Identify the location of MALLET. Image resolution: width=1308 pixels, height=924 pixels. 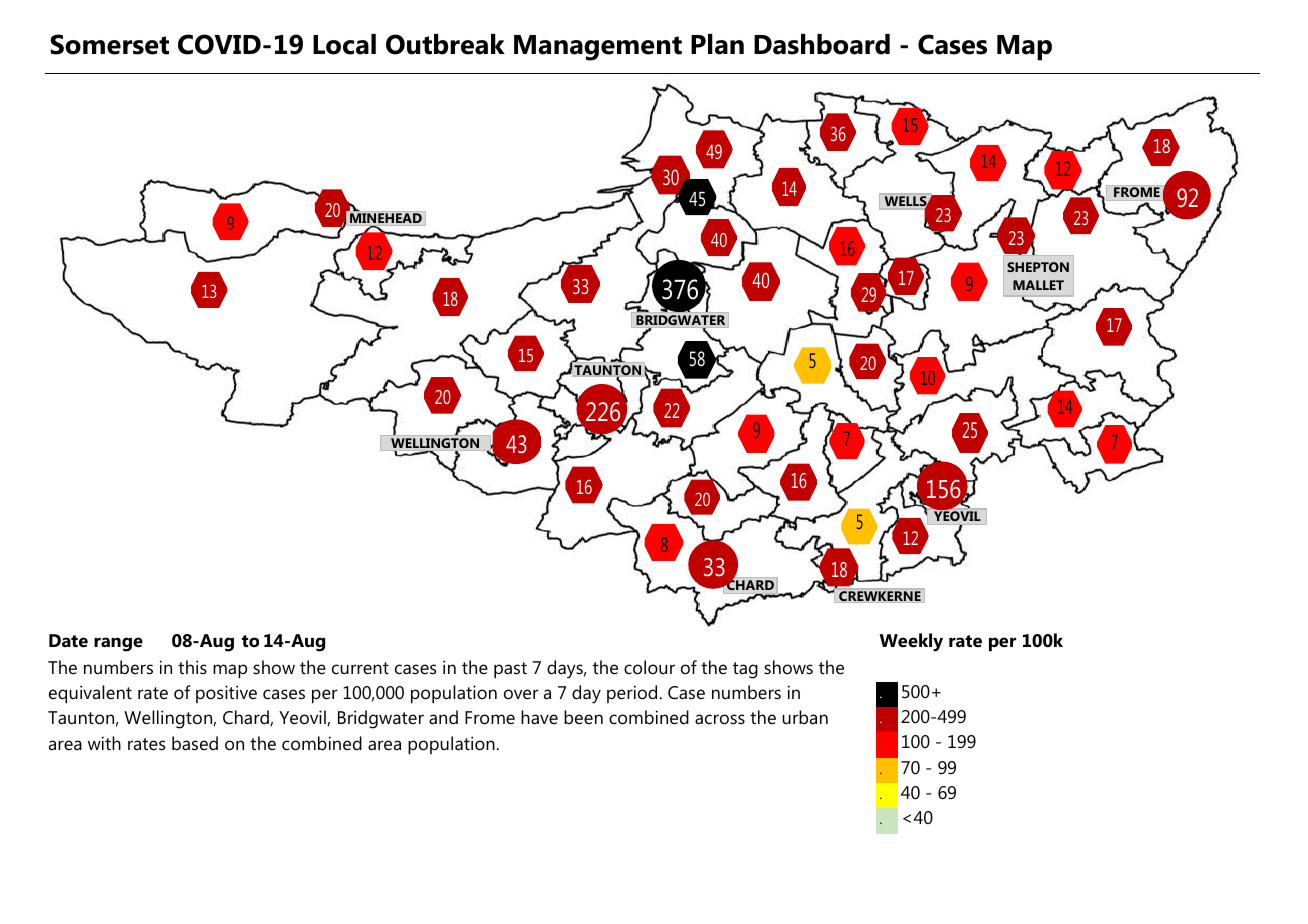
(1038, 285).
